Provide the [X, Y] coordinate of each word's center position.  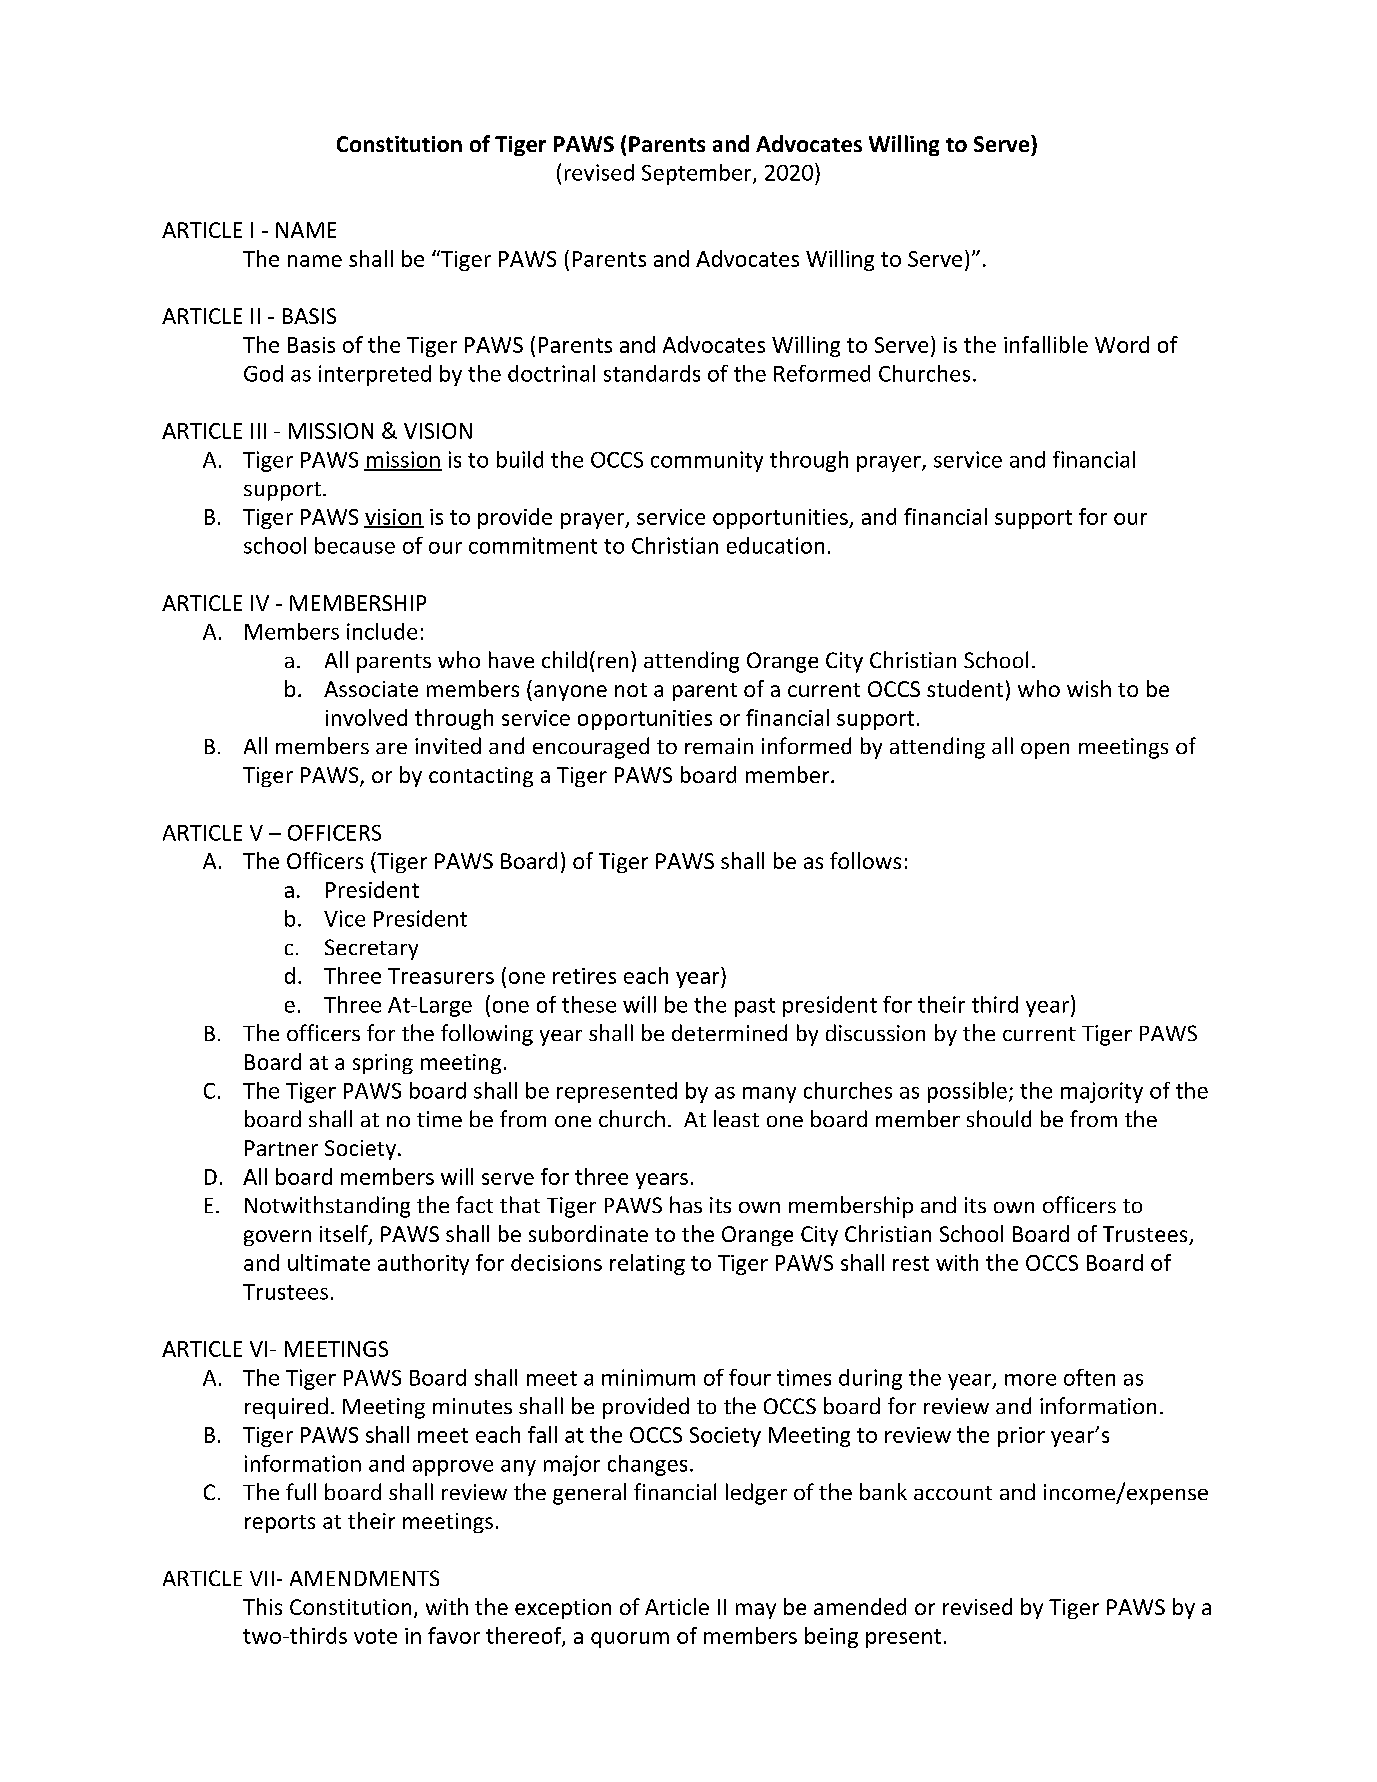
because [355, 545]
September [698, 174]
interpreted [375, 375]
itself [345, 1235]
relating [647, 1264]
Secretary [371, 949]
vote [375, 1636]
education [775, 545]
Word [1122, 344]
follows [865, 860]
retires [584, 976]
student [965, 688]
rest [911, 1263]
